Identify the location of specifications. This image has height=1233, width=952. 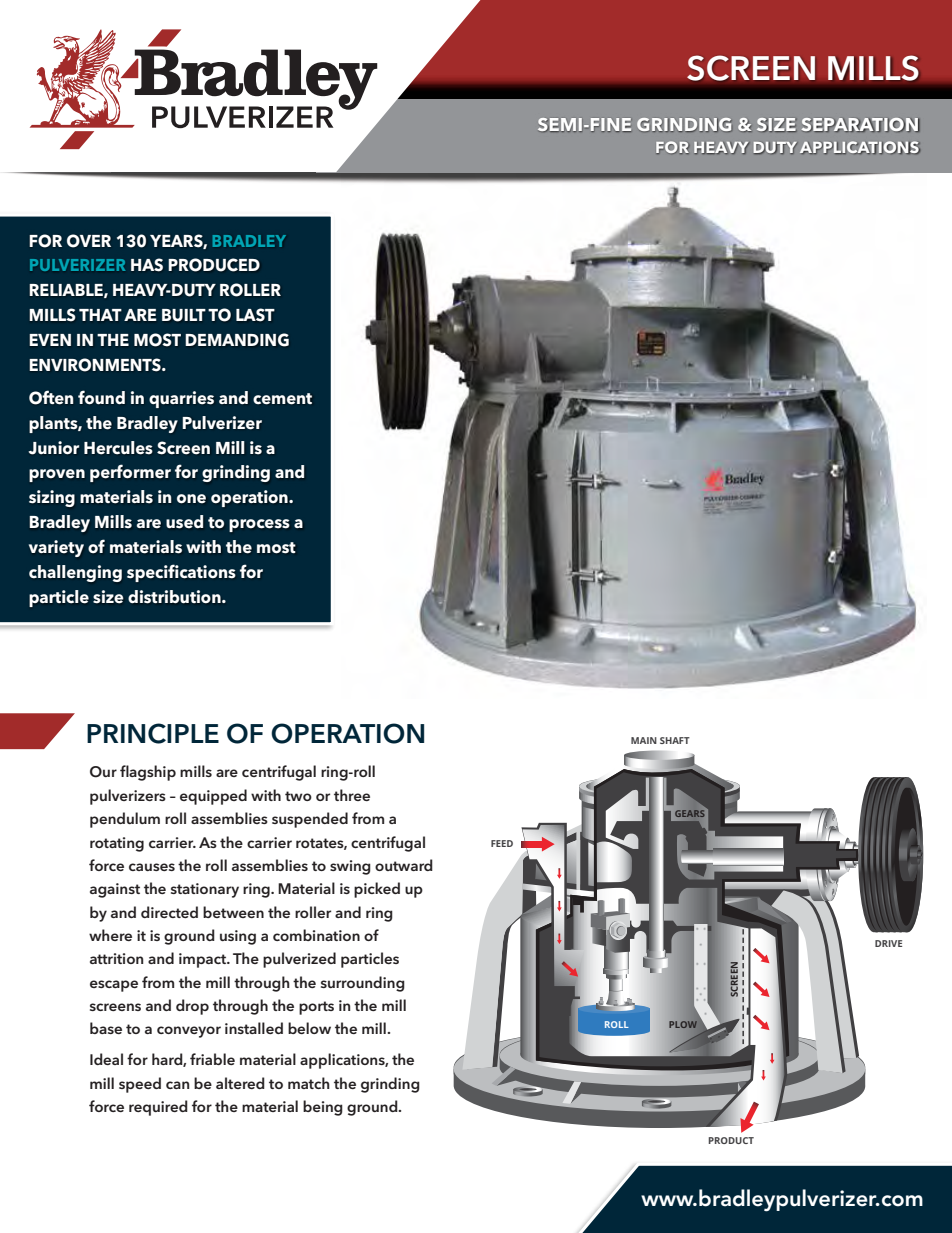
(181, 573).
